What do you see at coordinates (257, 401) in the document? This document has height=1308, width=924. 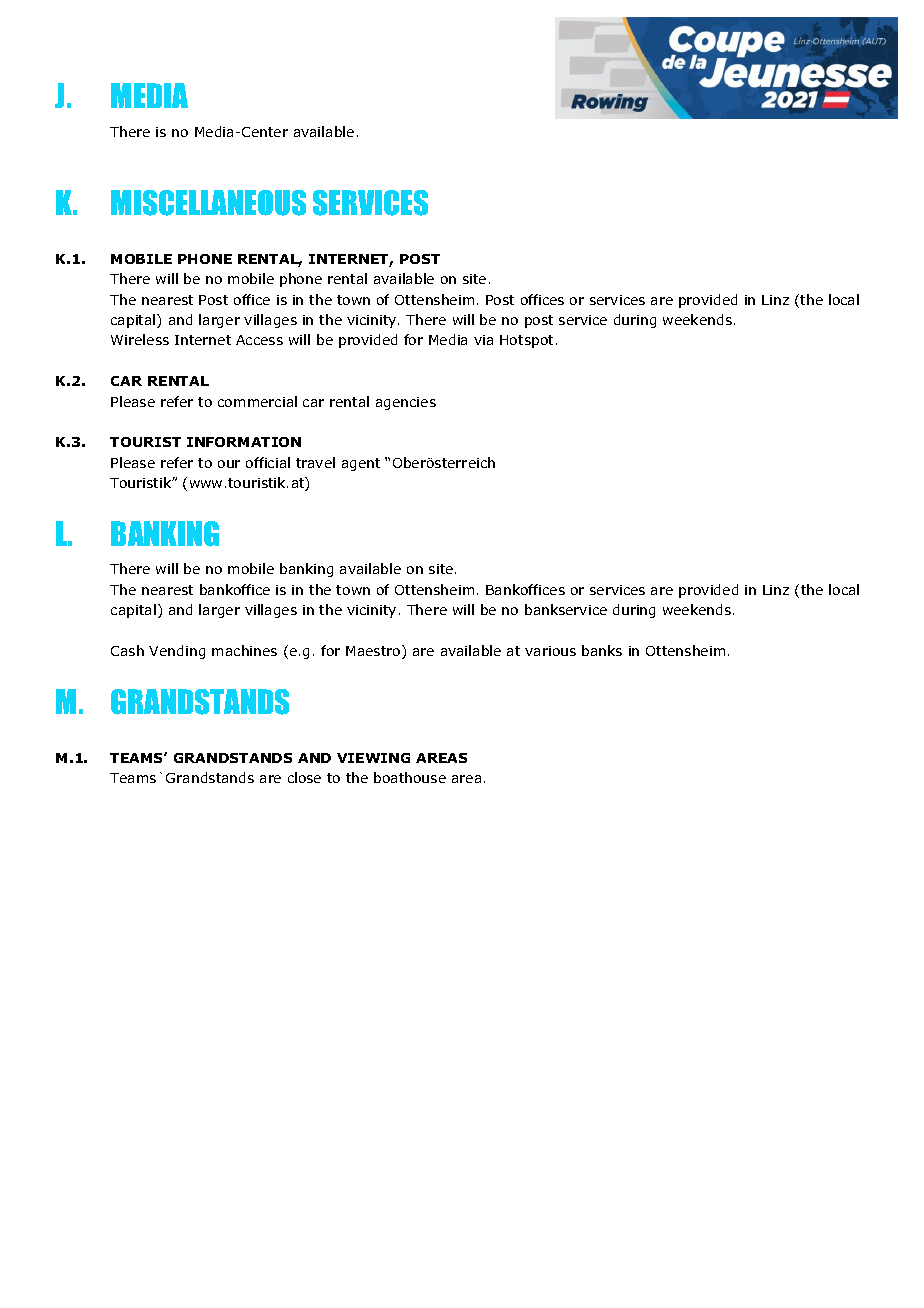 I see `commercial` at bounding box center [257, 401].
